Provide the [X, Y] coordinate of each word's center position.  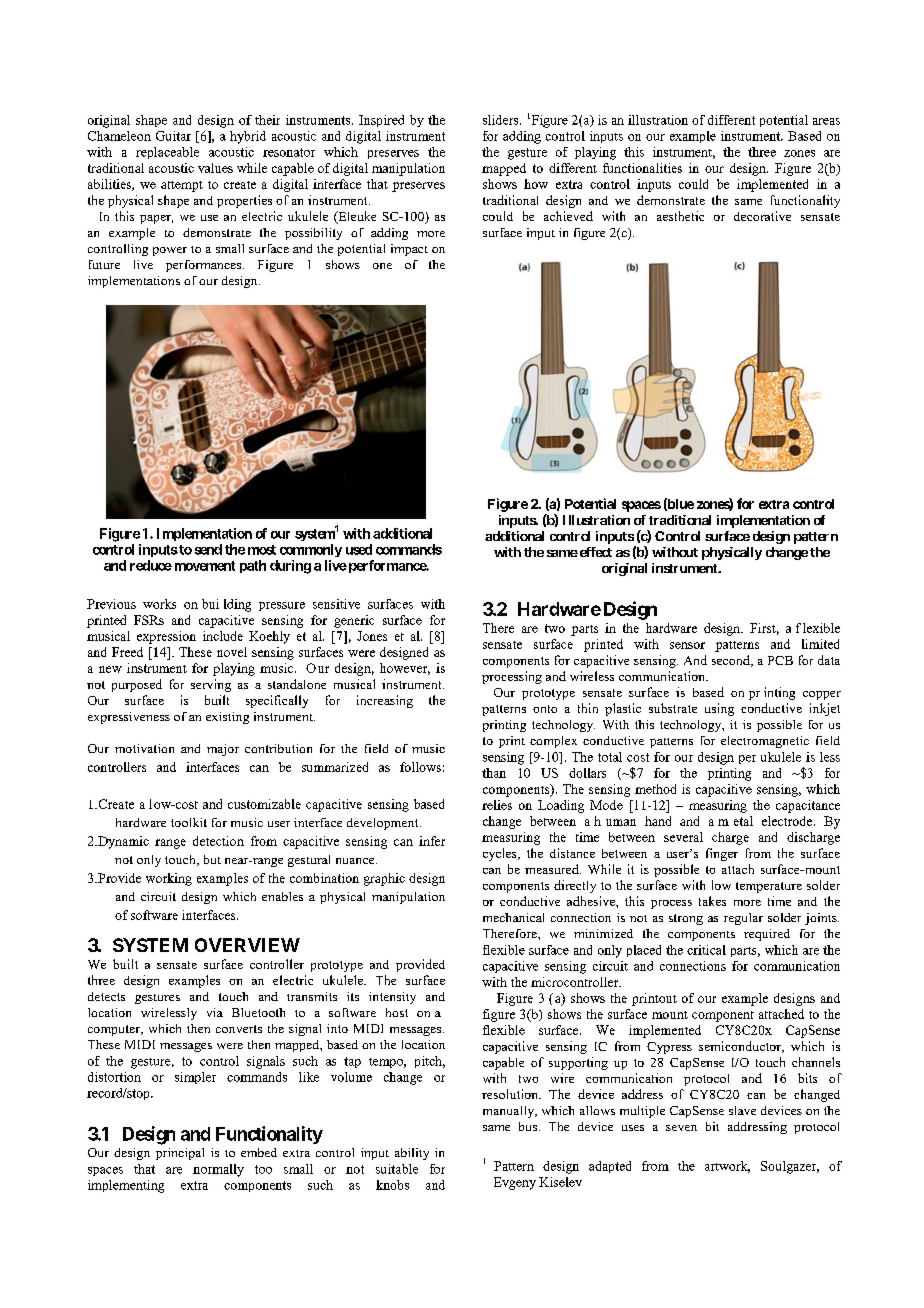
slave [742, 1110]
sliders [502, 120]
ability [412, 1154]
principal [180, 1154]
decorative [762, 216]
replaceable [167, 153]
